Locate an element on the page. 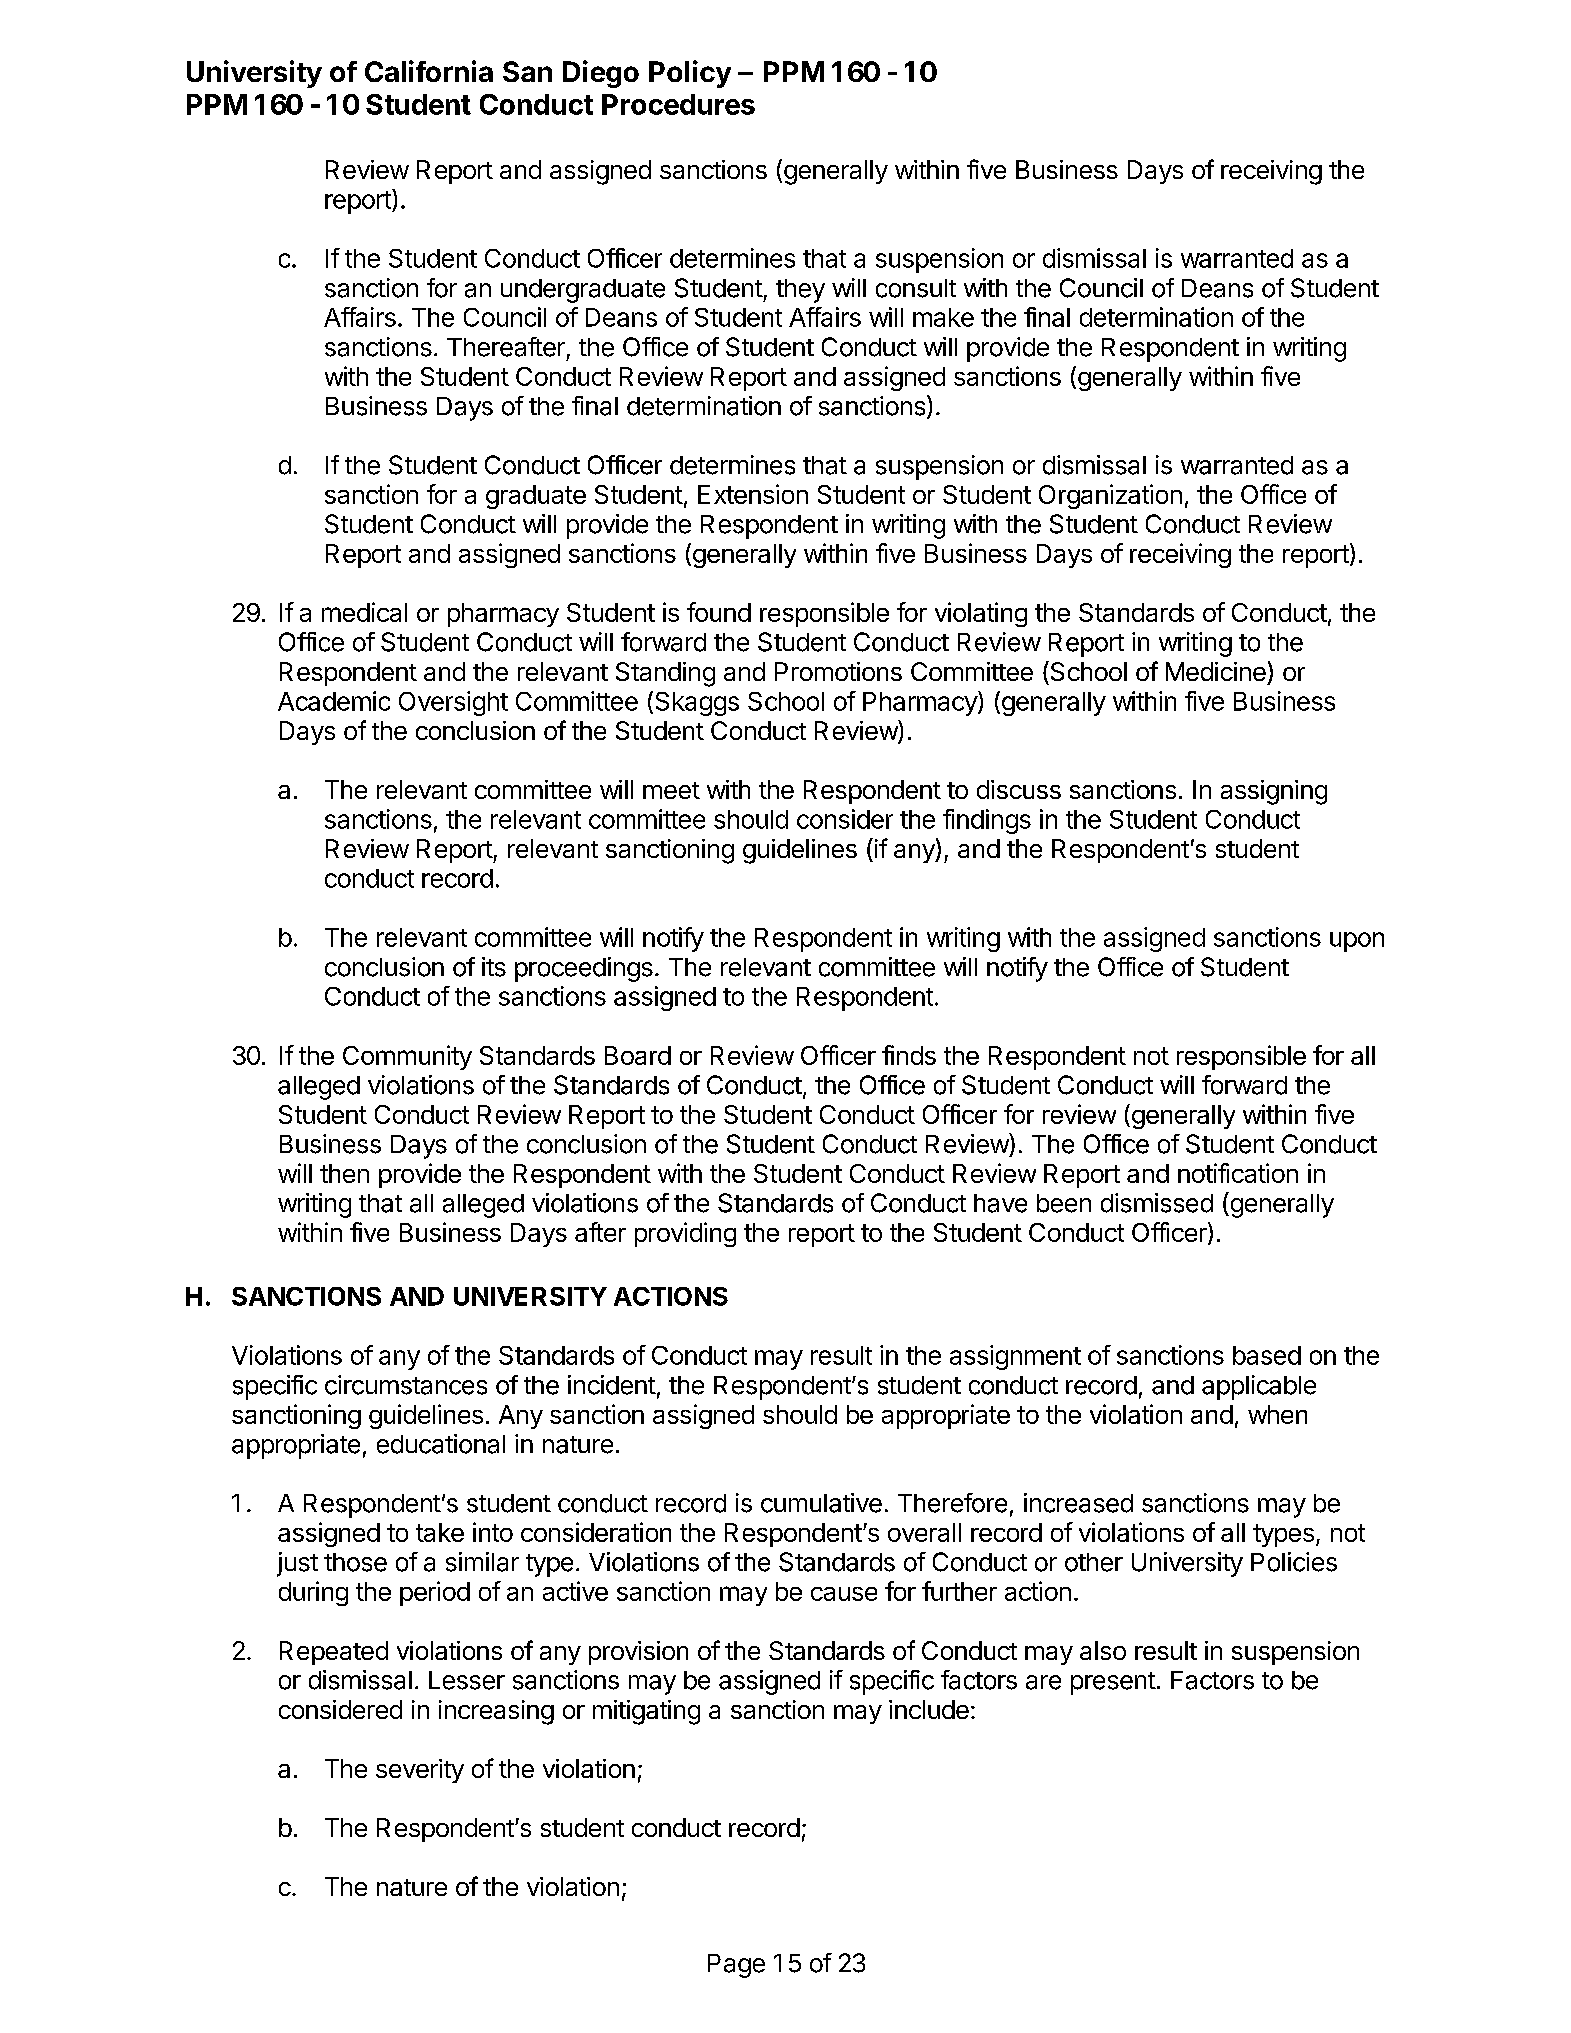 The width and height of the page is (1571, 2033). providing is located at coordinates (685, 1234).
